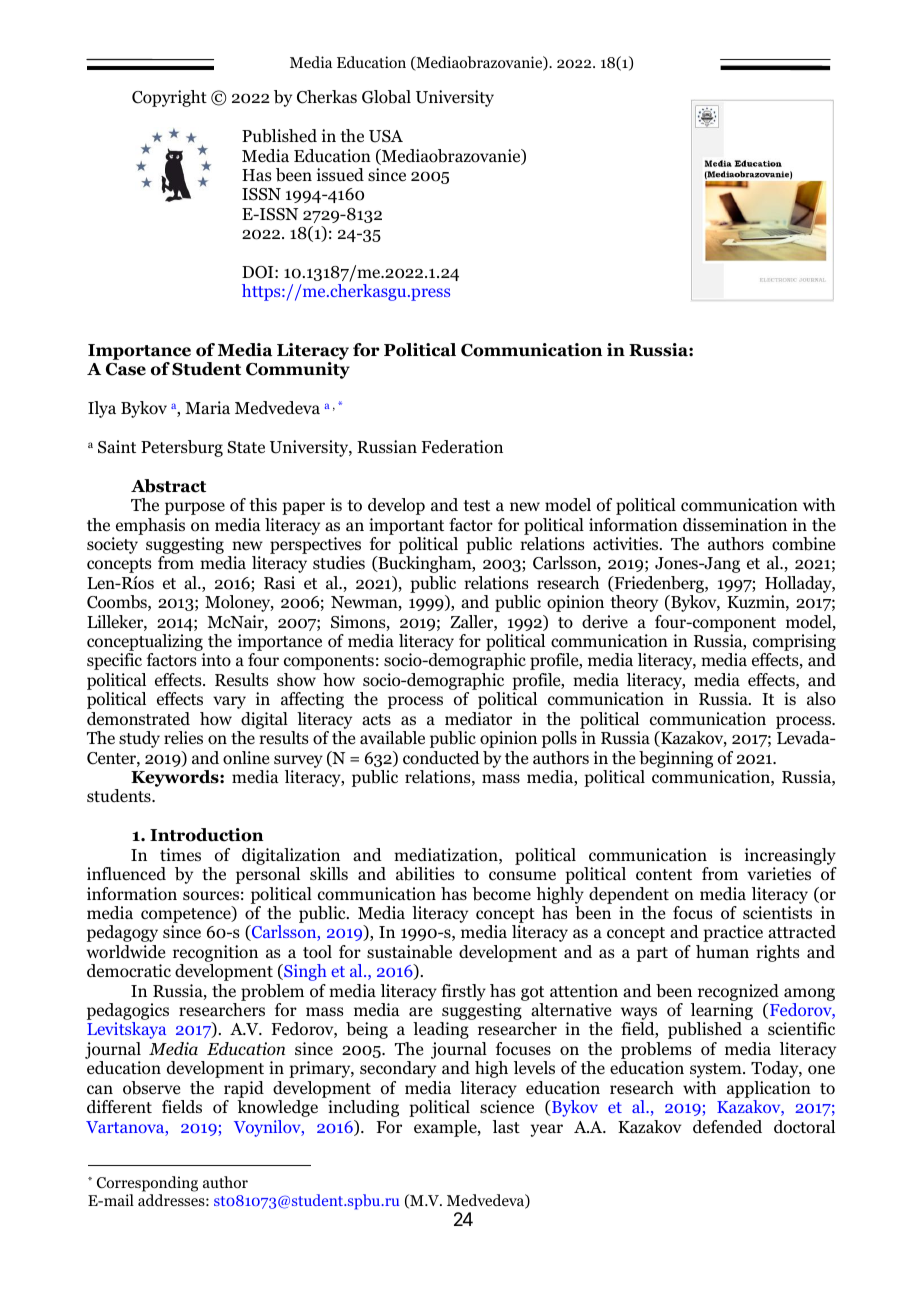 This screenshot has height=1308, width=924. What do you see at coordinates (215, 953) in the screenshot?
I see `recognition` at bounding box center [215, 953].
